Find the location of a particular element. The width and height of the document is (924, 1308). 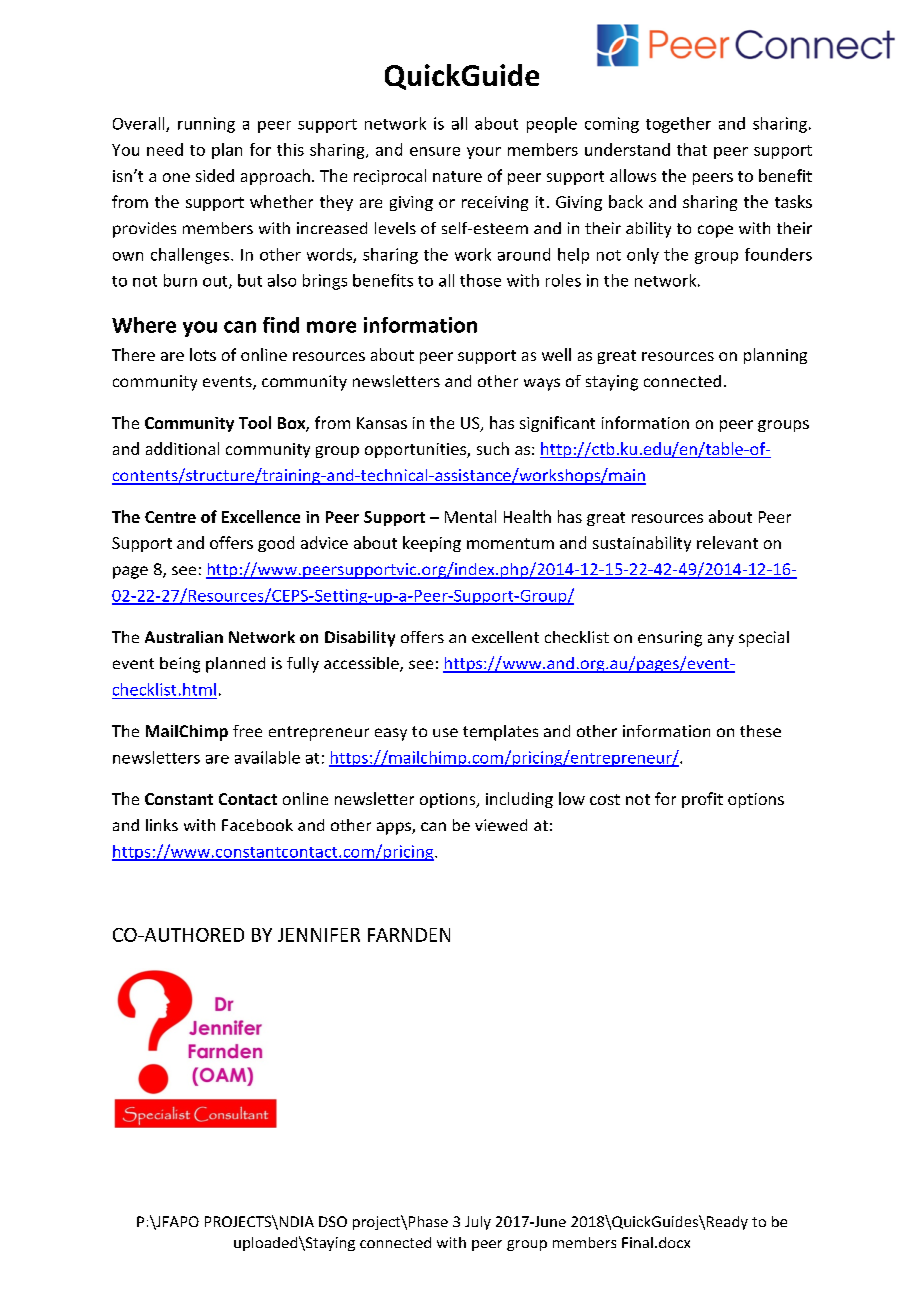

that is located at coordinates (692, 149).
